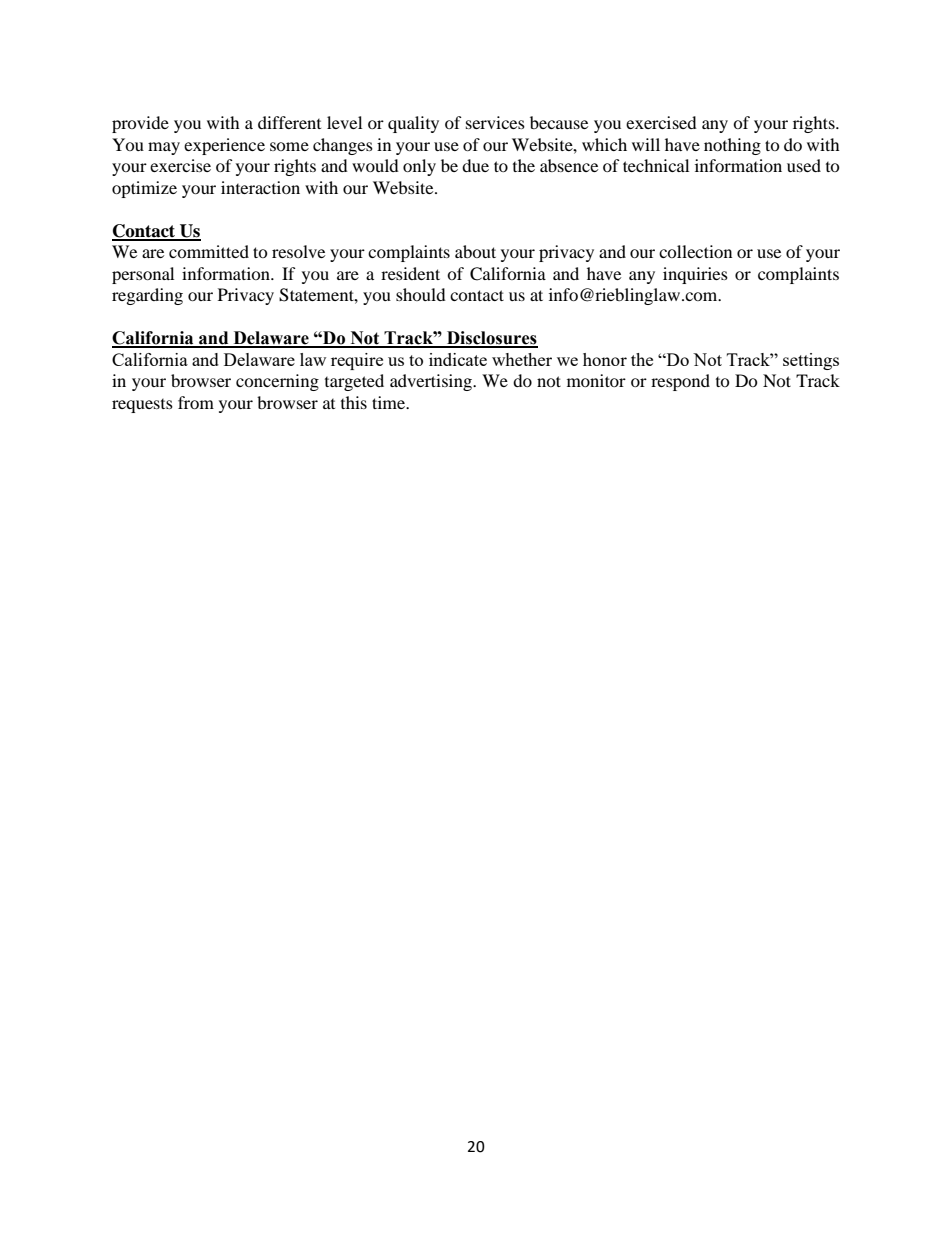 This image has height=1233, width=952. Describe the element at coordinates (196, 402) in the image. I see `from` at that location.
